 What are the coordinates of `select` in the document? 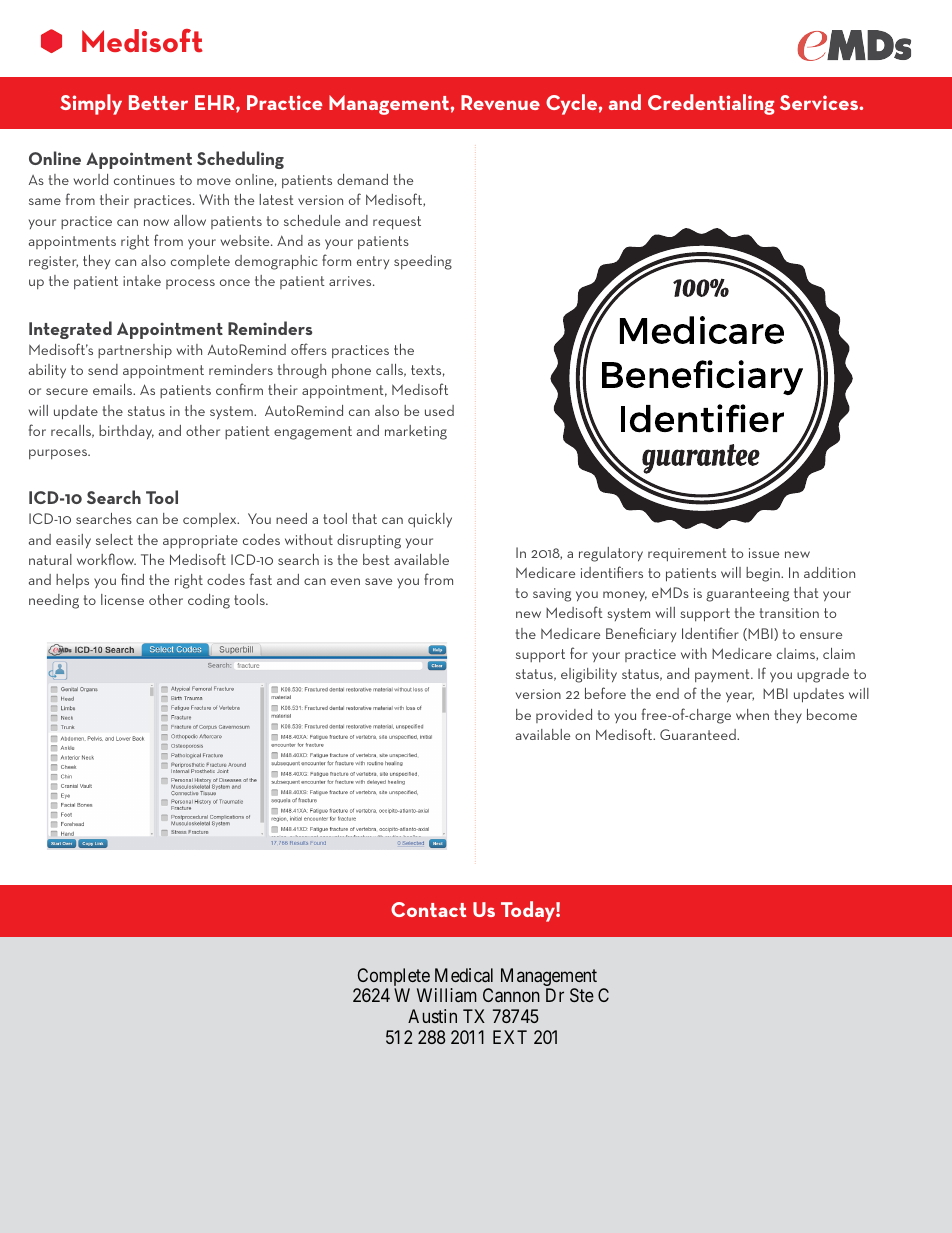 It's located at (114, 539).
